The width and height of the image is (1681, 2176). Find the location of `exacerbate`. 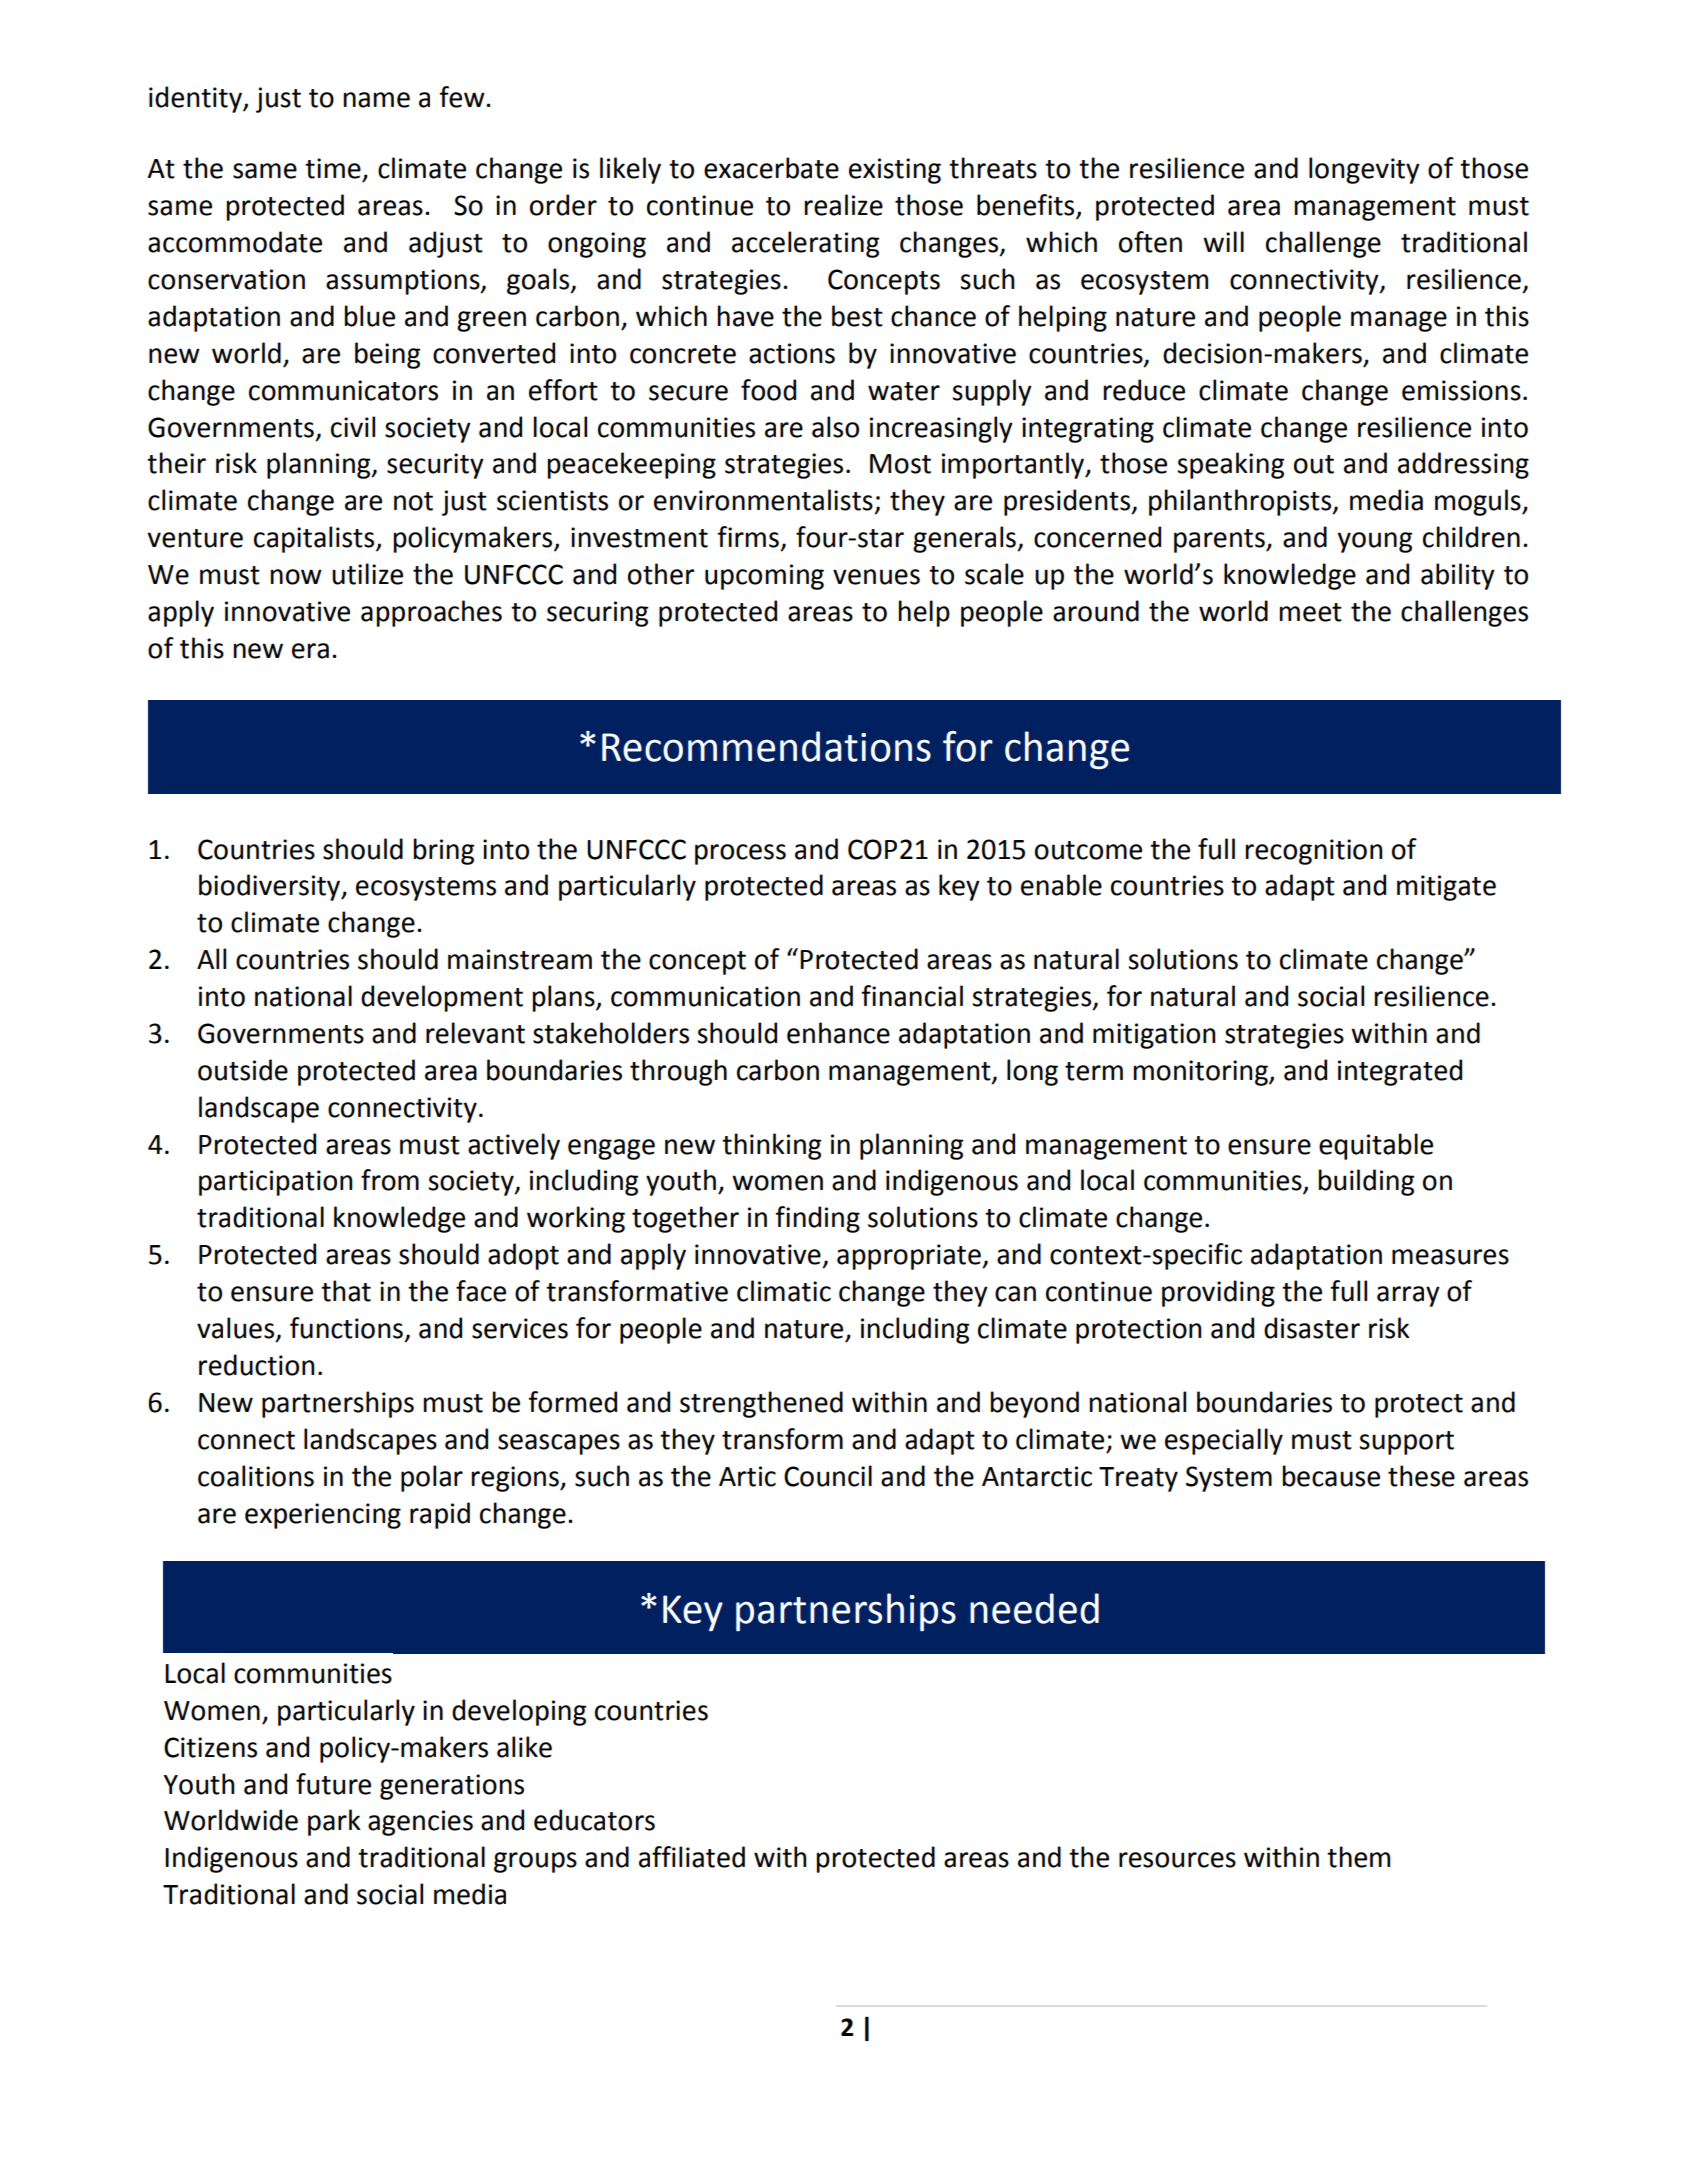

exacerbate is located at coordinates (771, 168).
